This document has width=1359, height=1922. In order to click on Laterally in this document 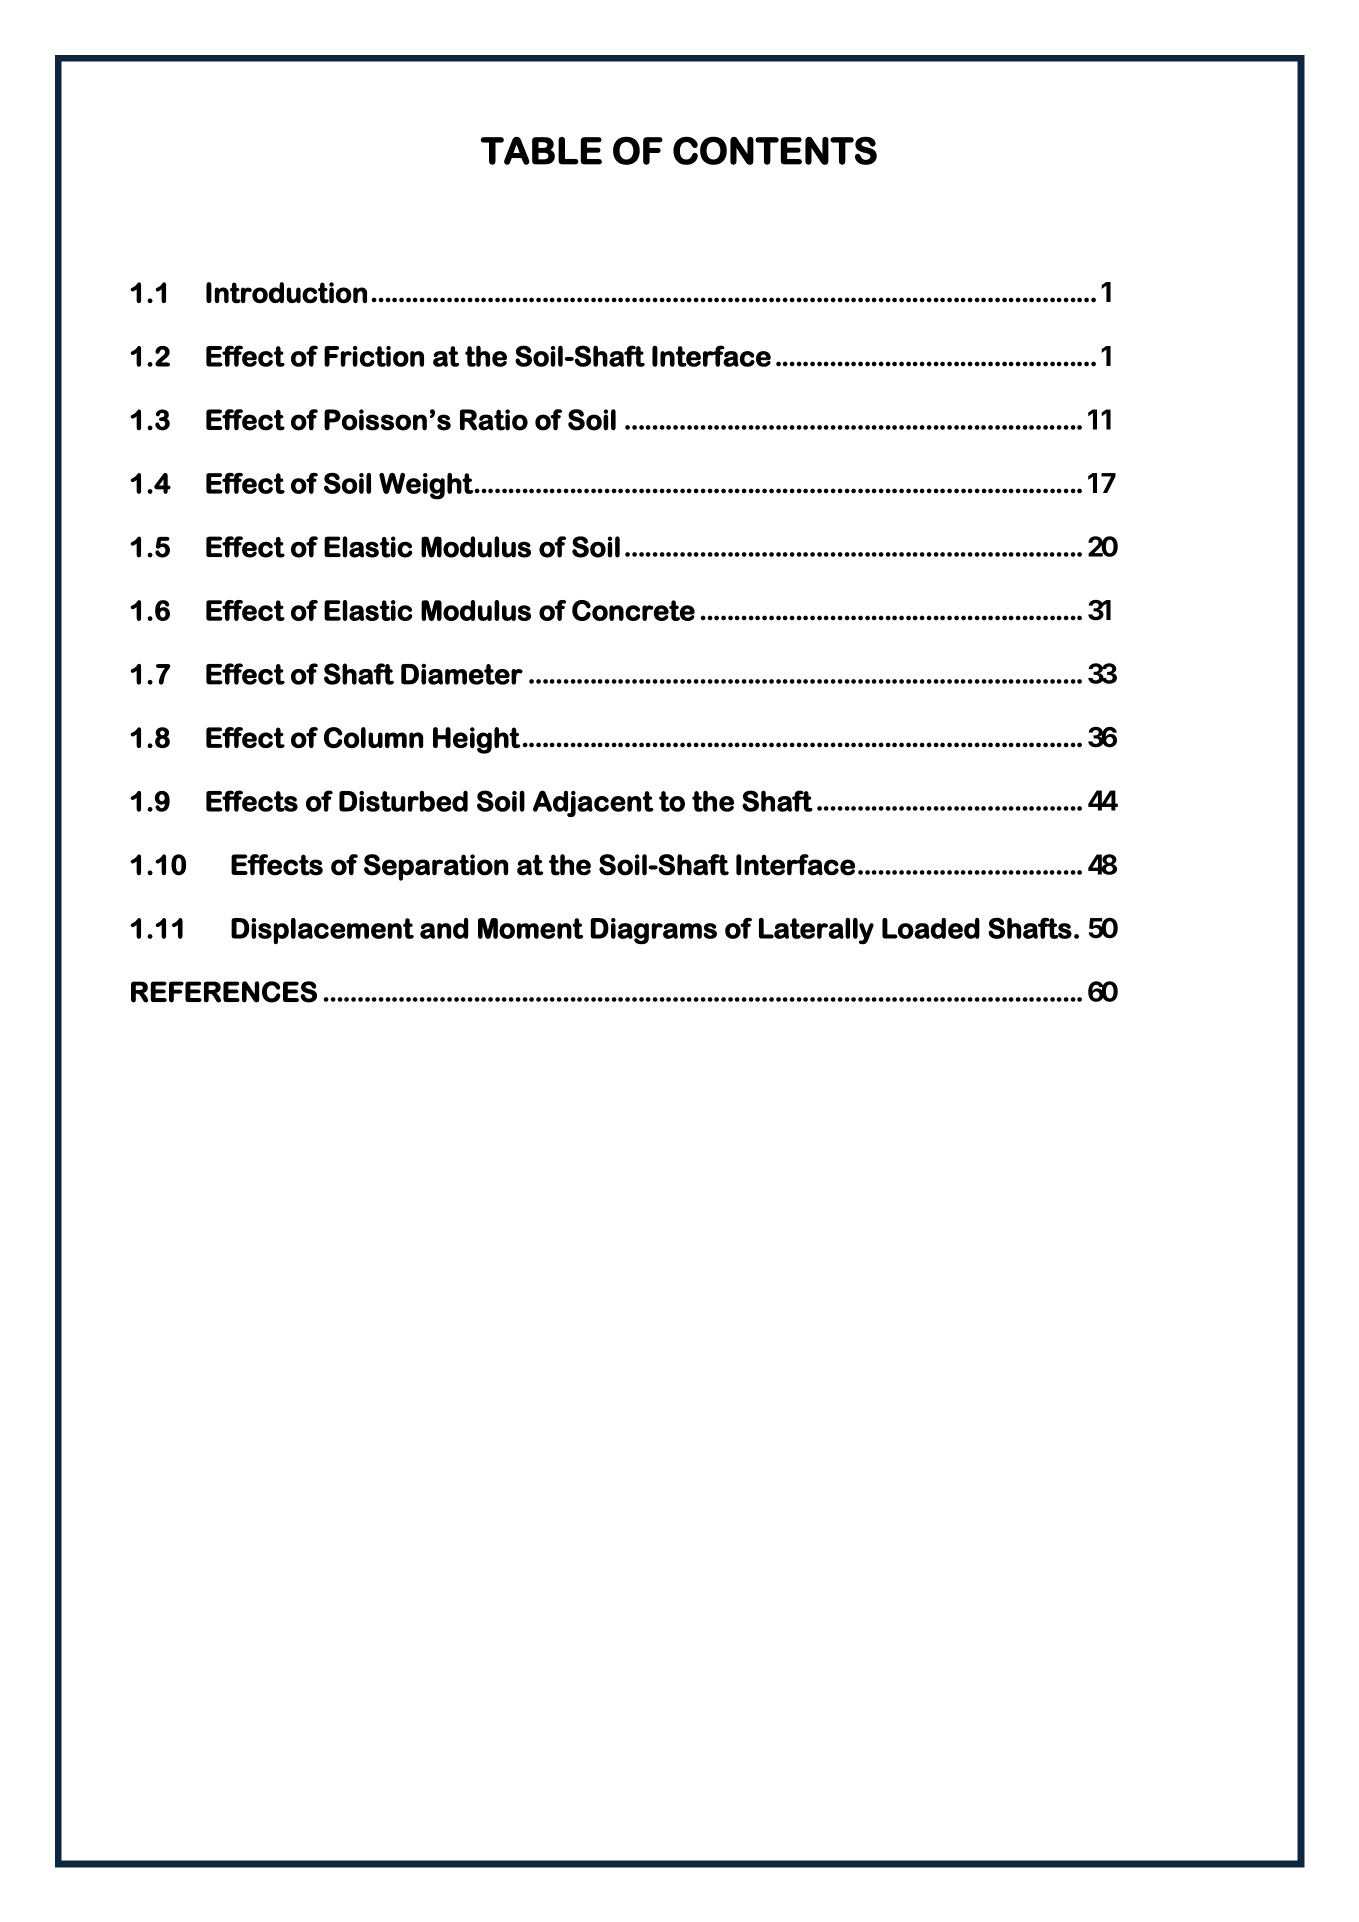, I will do `click(816, 931)`.
